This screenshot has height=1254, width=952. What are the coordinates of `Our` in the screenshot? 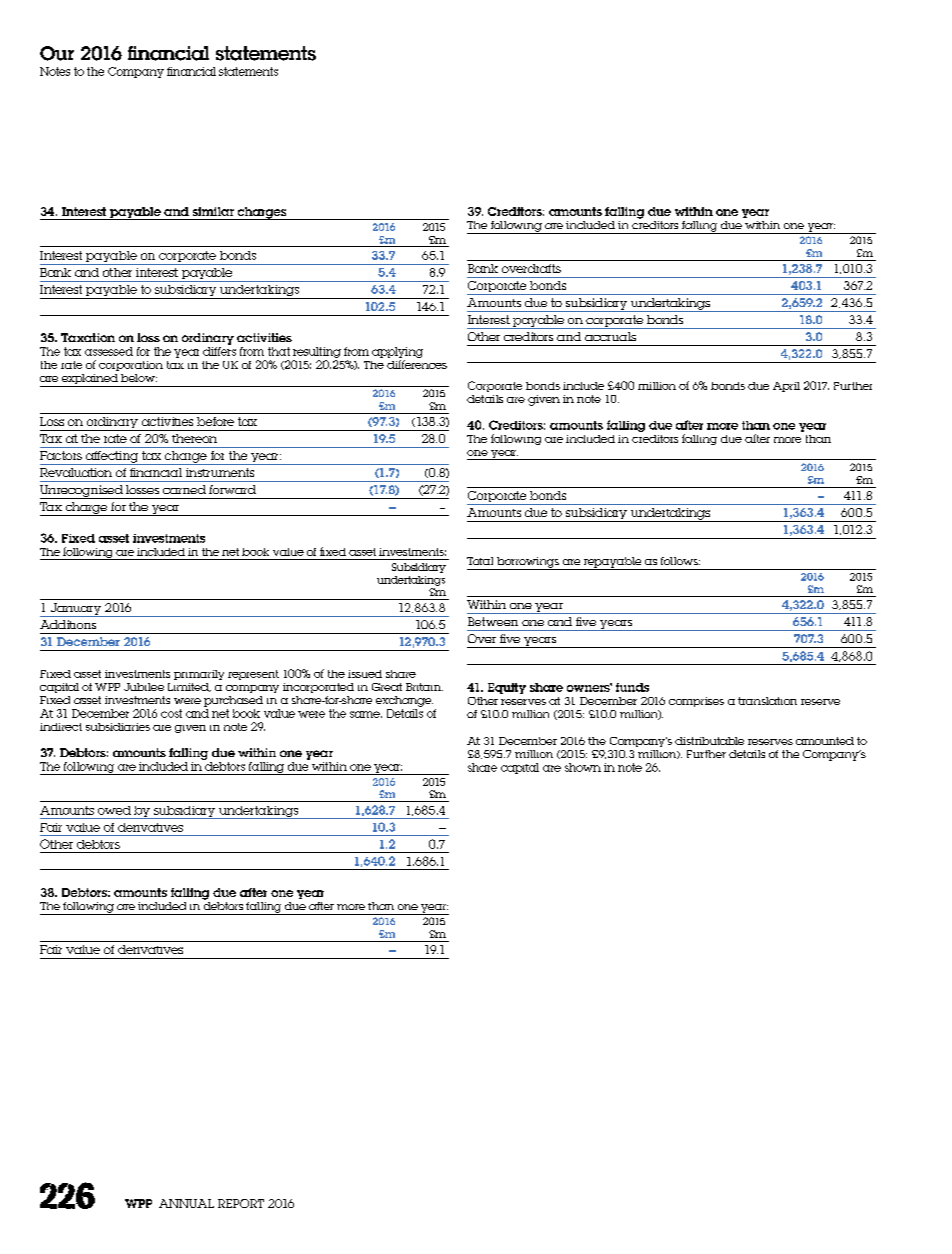 It's located at (57, 53).
